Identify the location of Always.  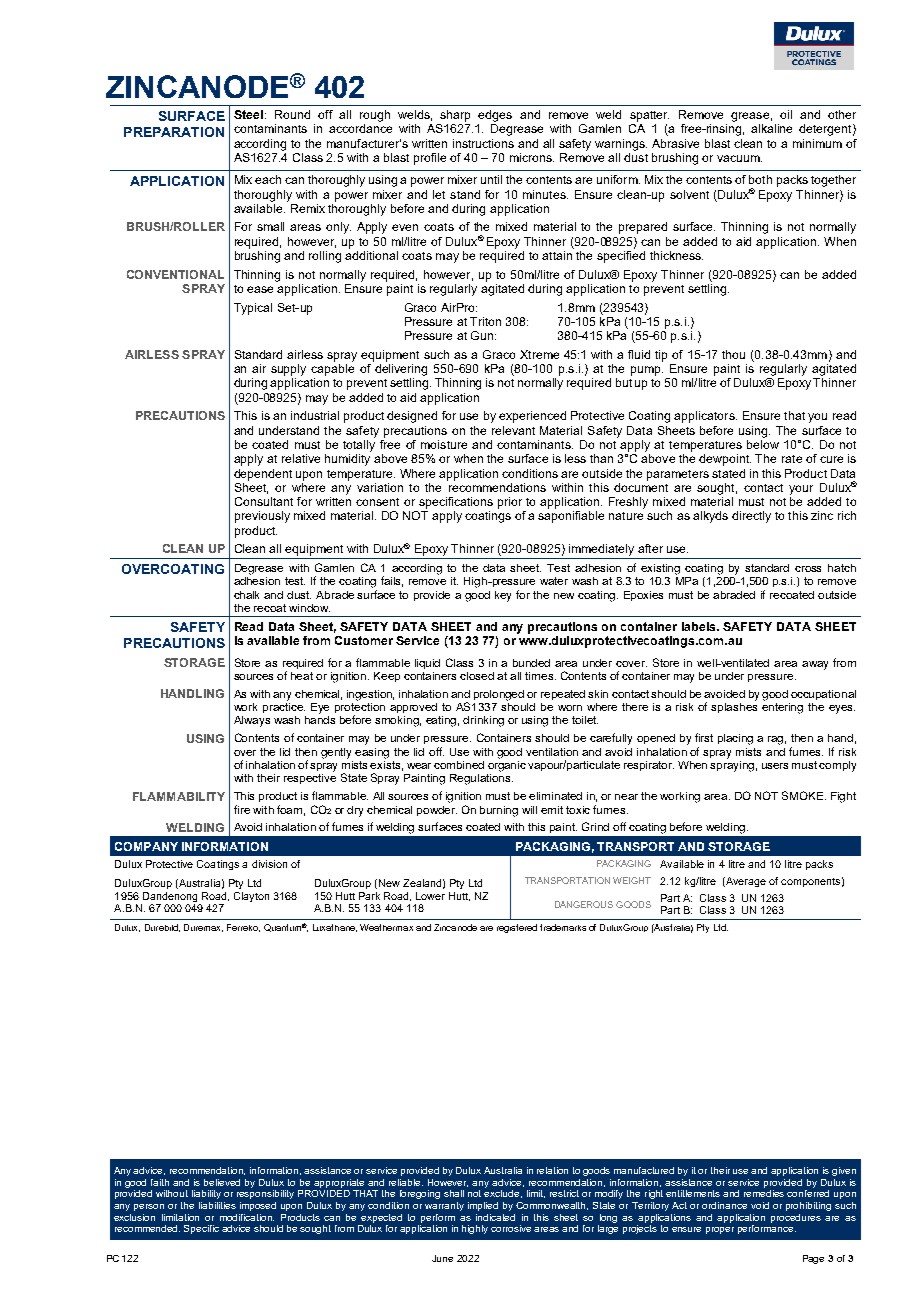
(252, 721).
